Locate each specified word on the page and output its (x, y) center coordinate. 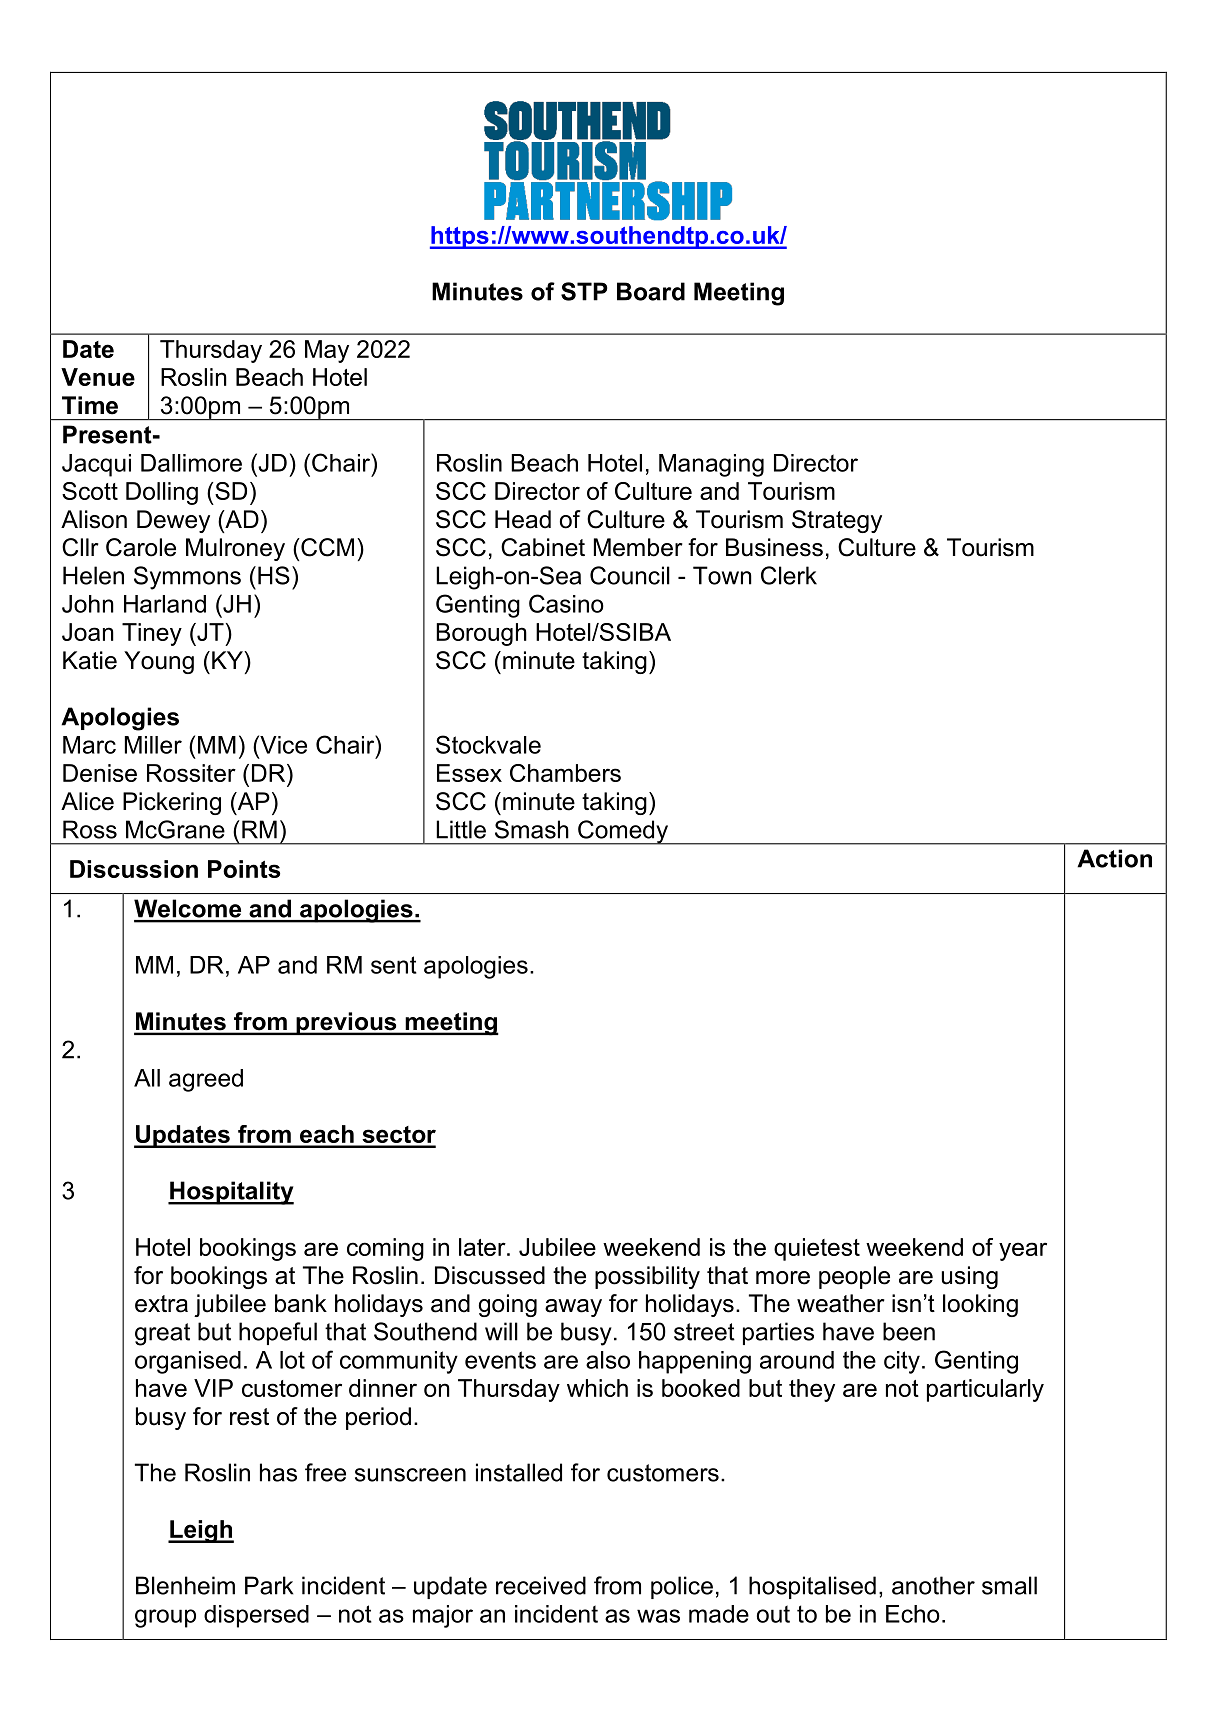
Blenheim (185, 1585)
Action (1114, 858)
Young (159, 662)
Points (244, 869)
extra (161, 1304)
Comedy (623, 832)
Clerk (789, 575)
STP (584, 291)
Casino (566, 603)
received (541, 1585)
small (1009, 1585)
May (327, 351)
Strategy (837, 521)
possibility (647, 1277)
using (970, 1277)
